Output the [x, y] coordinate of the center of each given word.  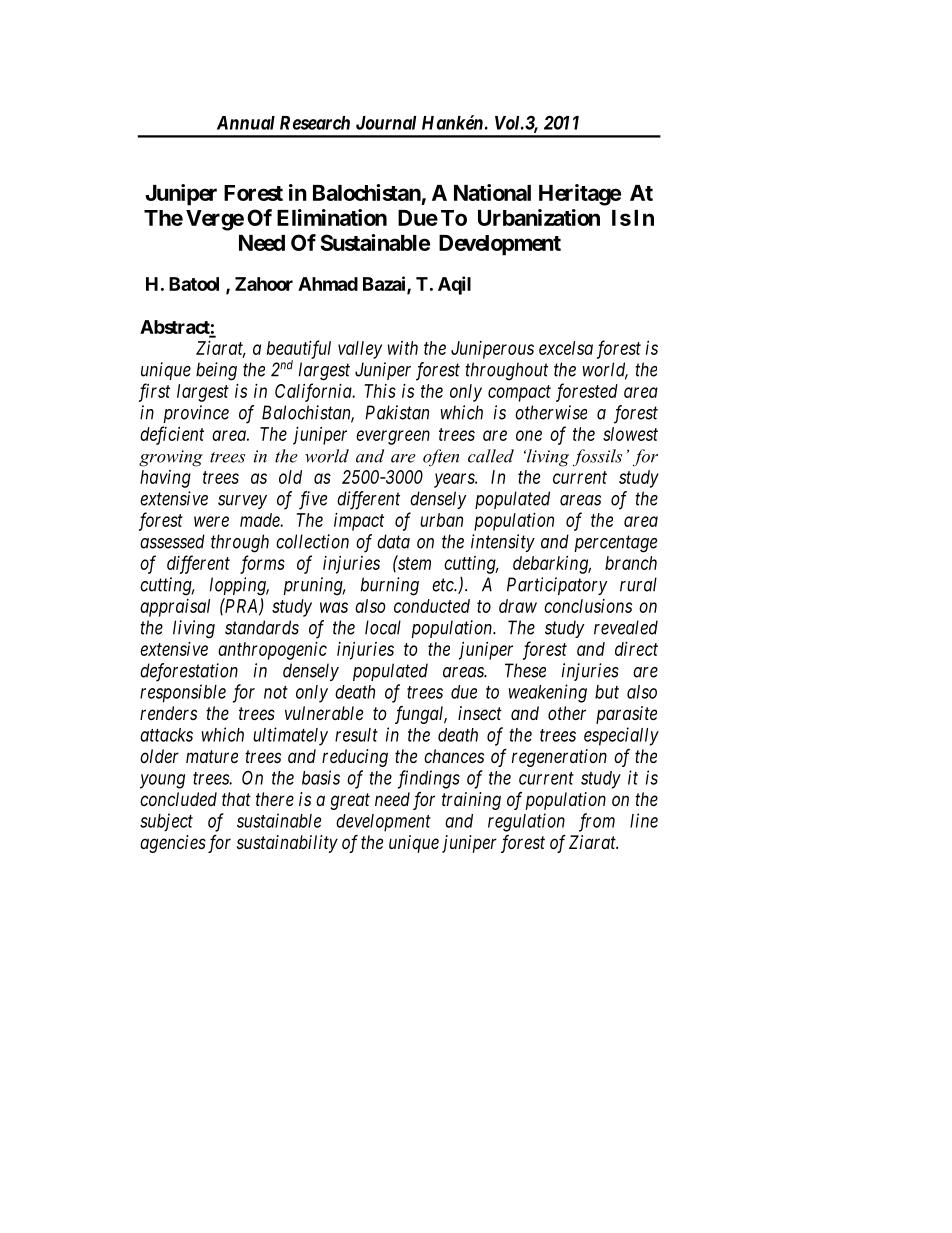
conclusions [588, 606]
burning [390, 586]
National [492, 192]
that [236, 799]
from [597, 822]
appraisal [175, 608]
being [216, 371]
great [350, 801]
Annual [246, 123]
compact [519, 393]
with [403, 348]
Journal [386, 123]
